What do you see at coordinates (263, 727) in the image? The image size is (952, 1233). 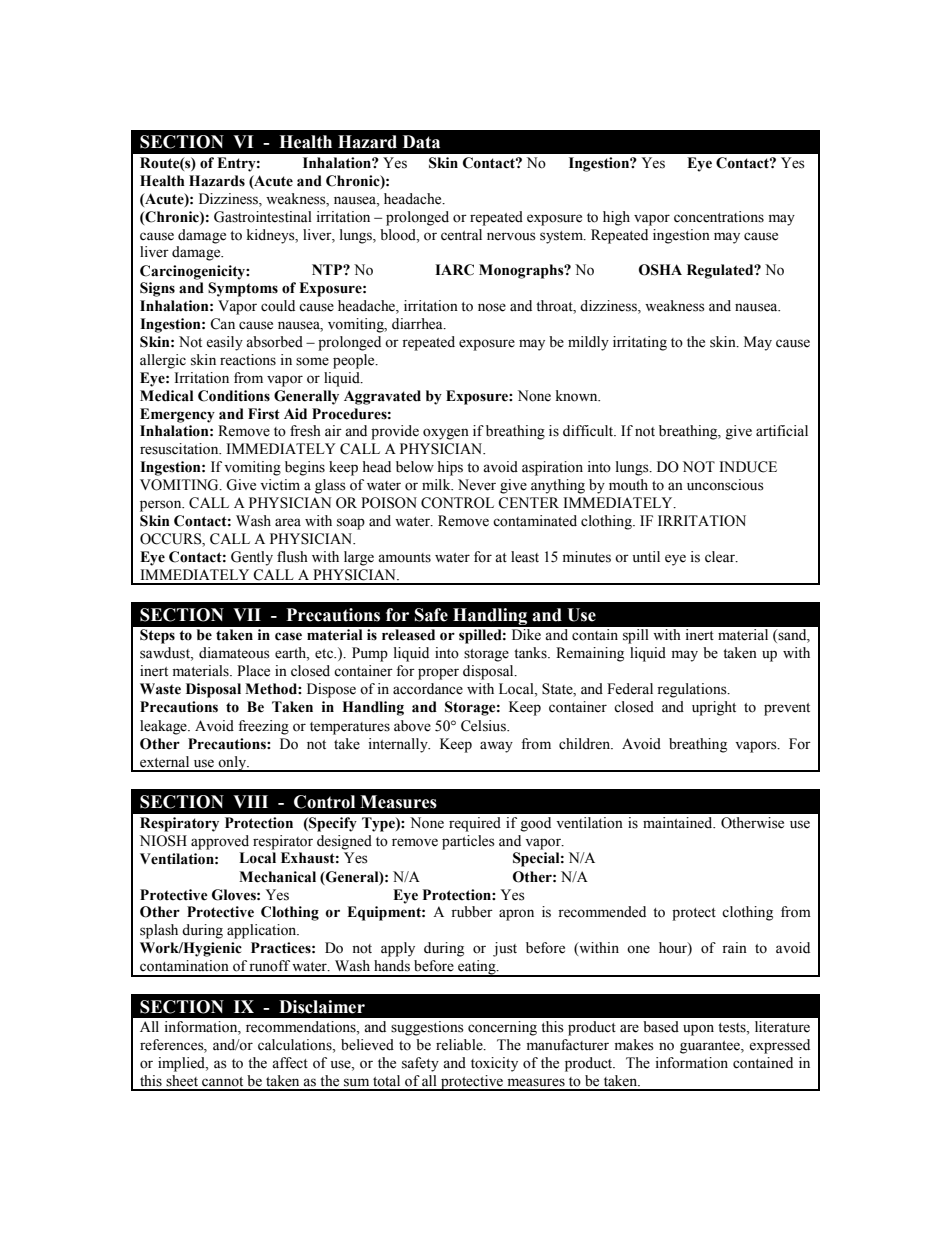 I see `freezing` at bounding box center [263, 727].
